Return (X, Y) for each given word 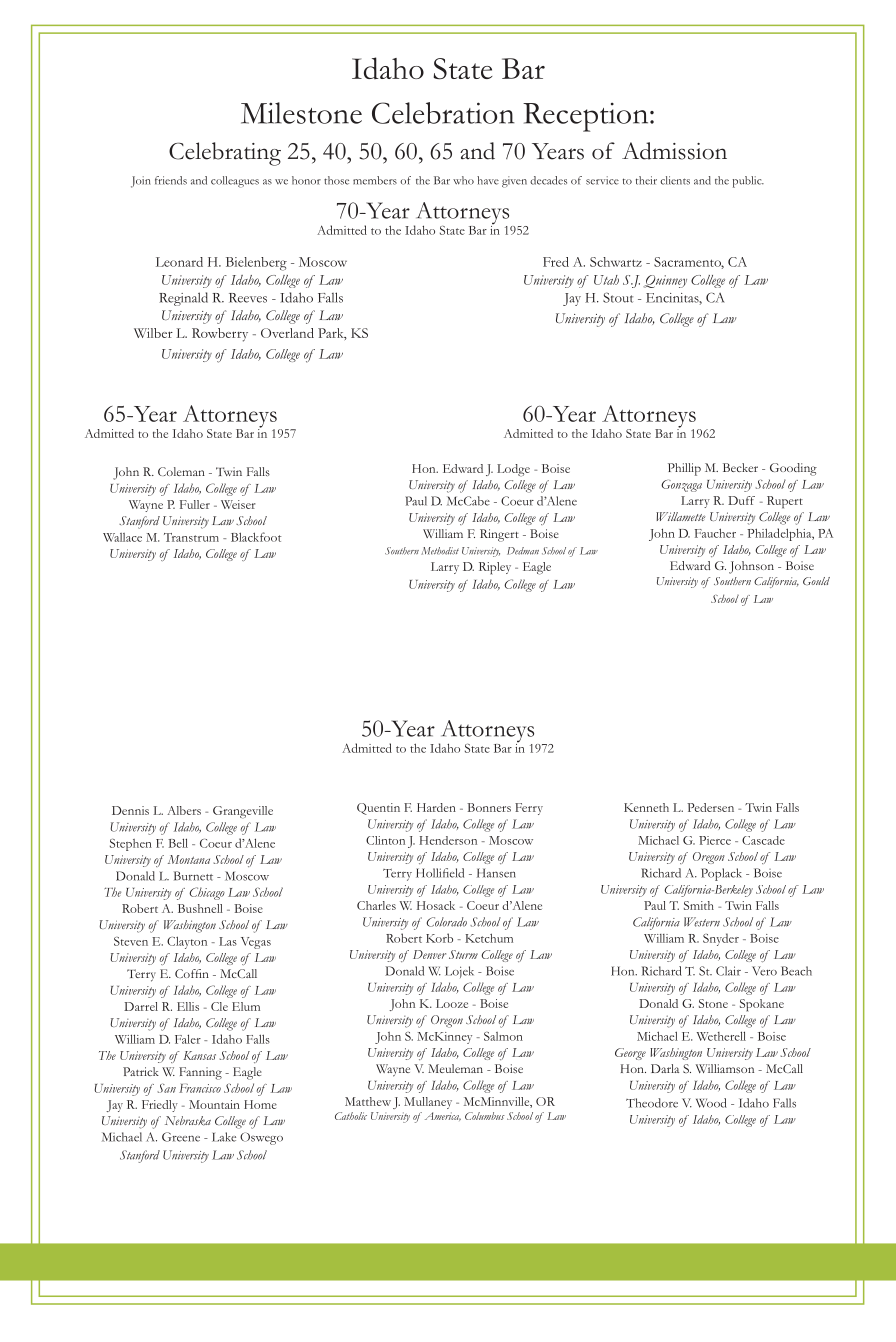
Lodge (513, 470)
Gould (816, 581)
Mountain (214, 1104)
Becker (740, 467)
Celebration (443, 113)
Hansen (496, 873)
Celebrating (225, 154)
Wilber (153, 333)
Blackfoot (256, 537)
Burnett (193, 876)
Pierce (715, 840)
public (748, 182)
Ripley (495, 568)
